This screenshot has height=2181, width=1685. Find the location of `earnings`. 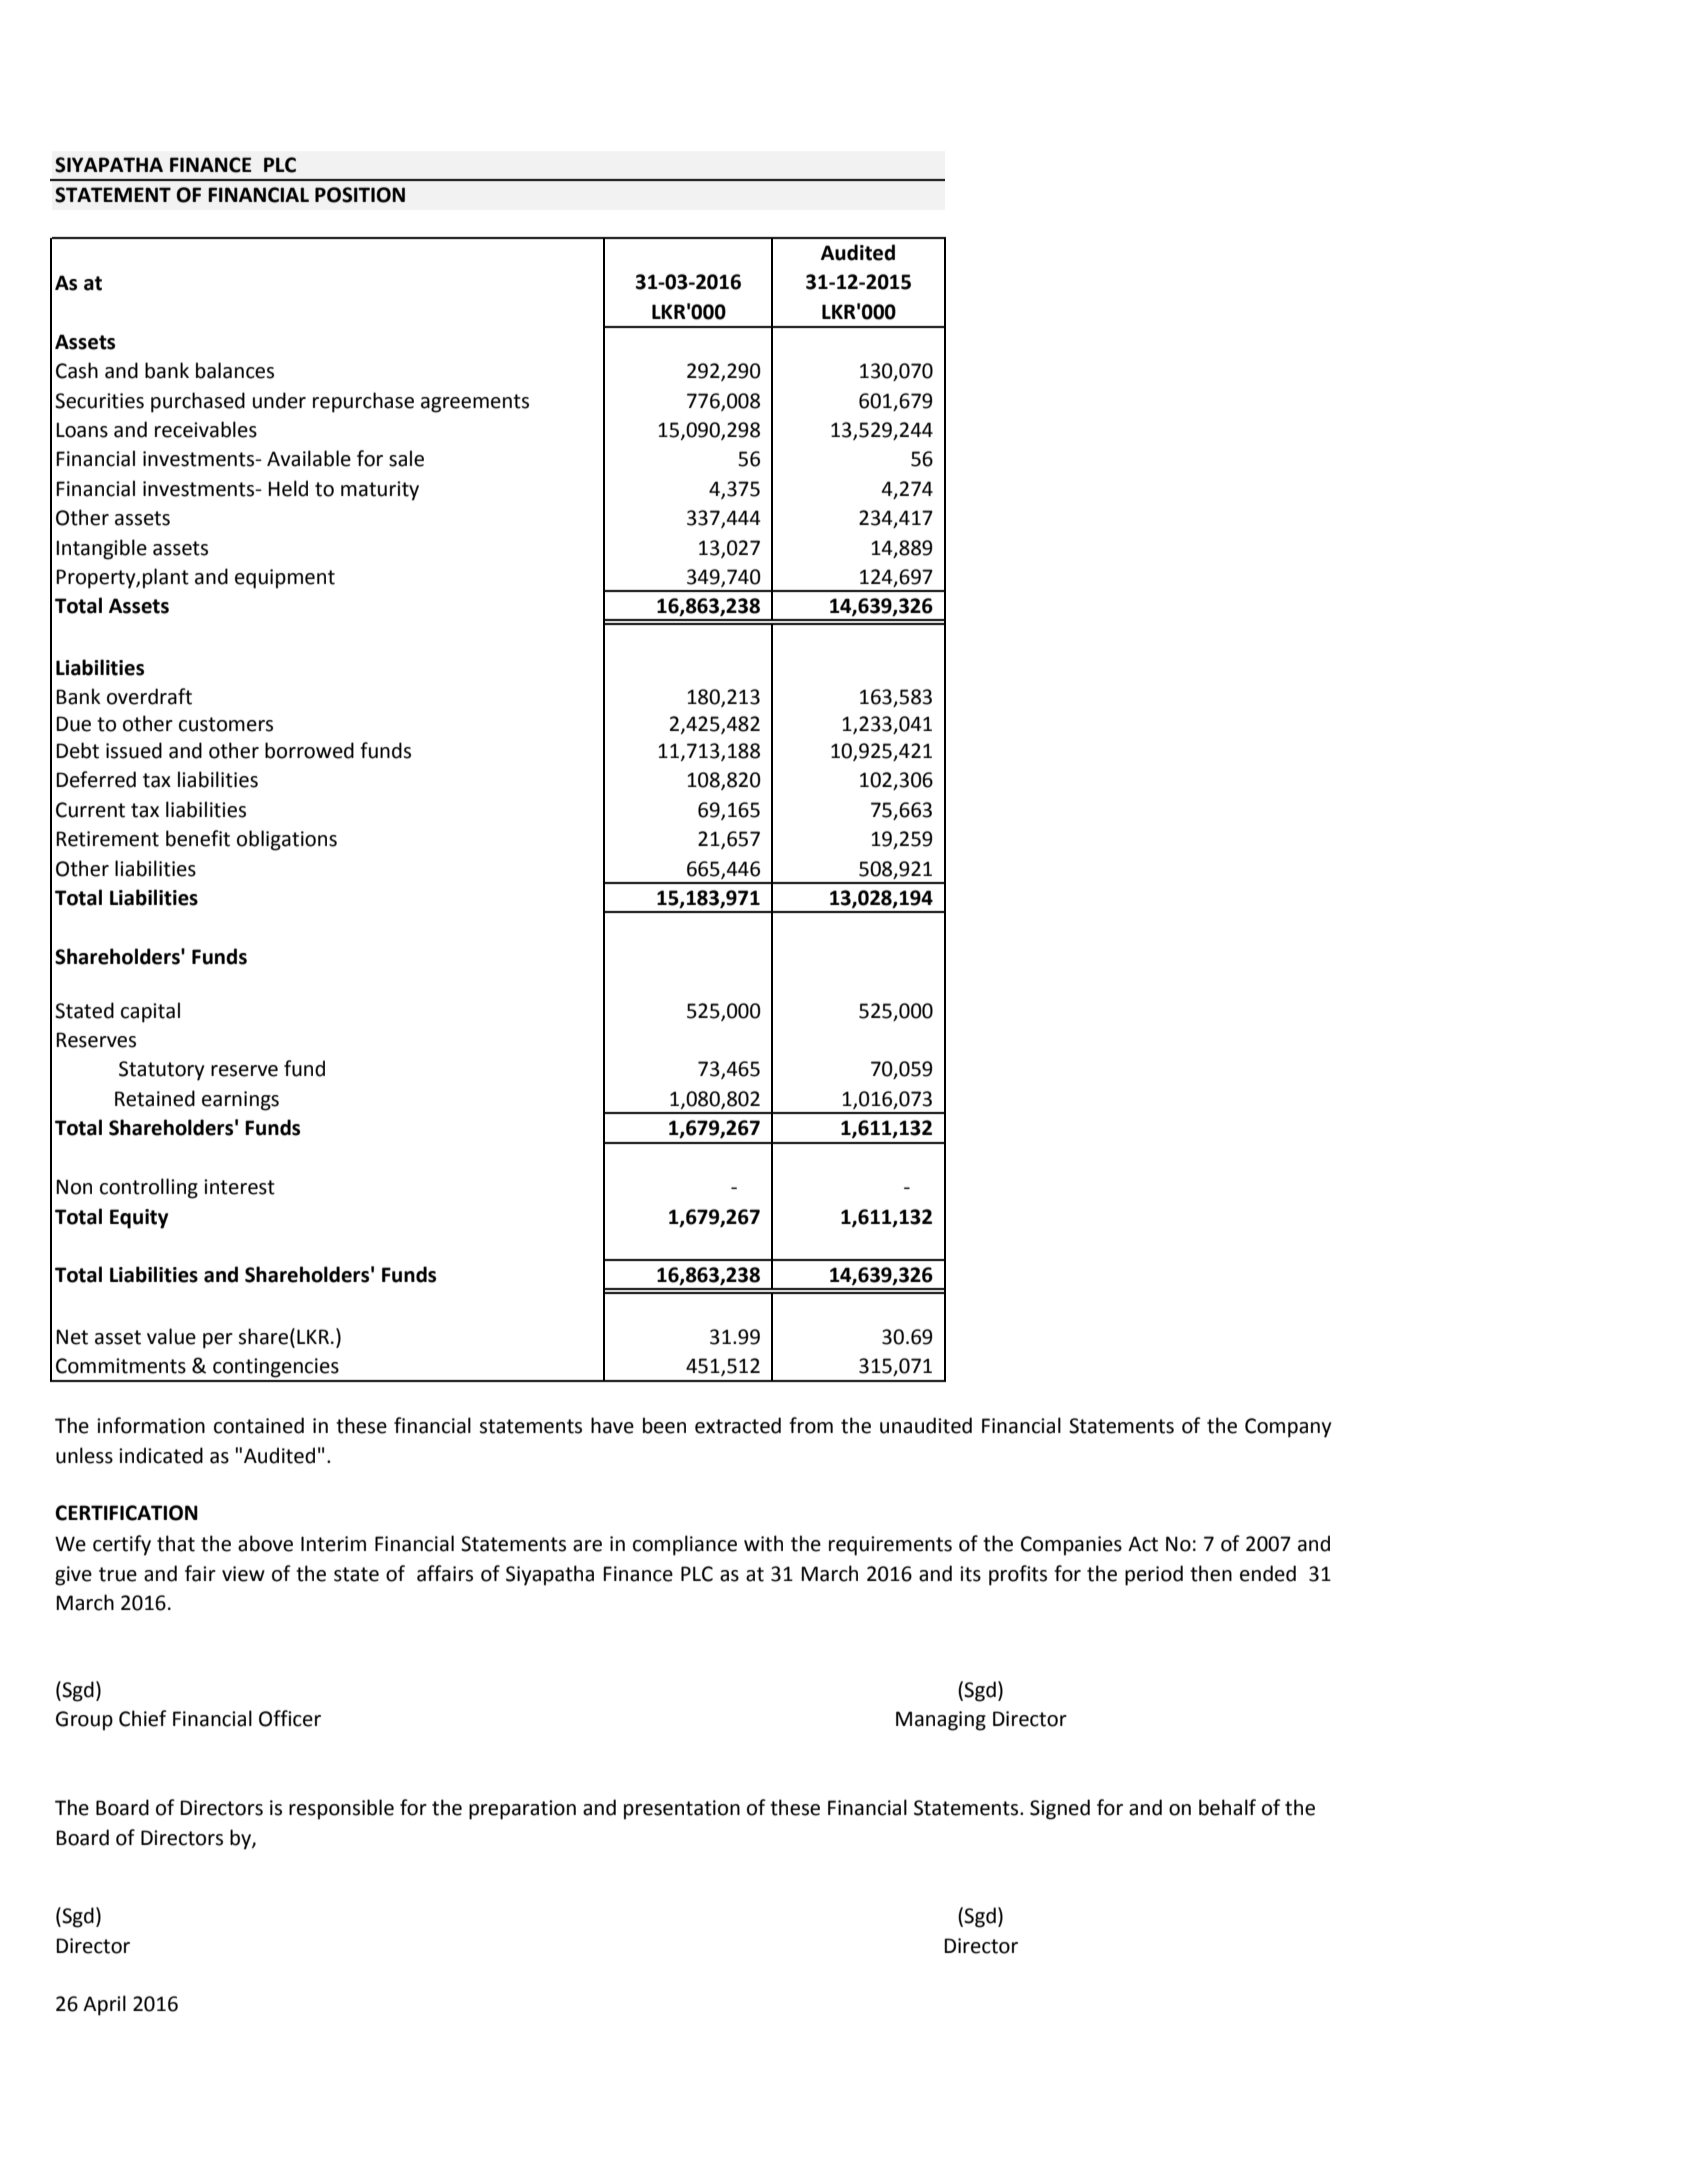

earnings is located at coordinates (240, 1101).
